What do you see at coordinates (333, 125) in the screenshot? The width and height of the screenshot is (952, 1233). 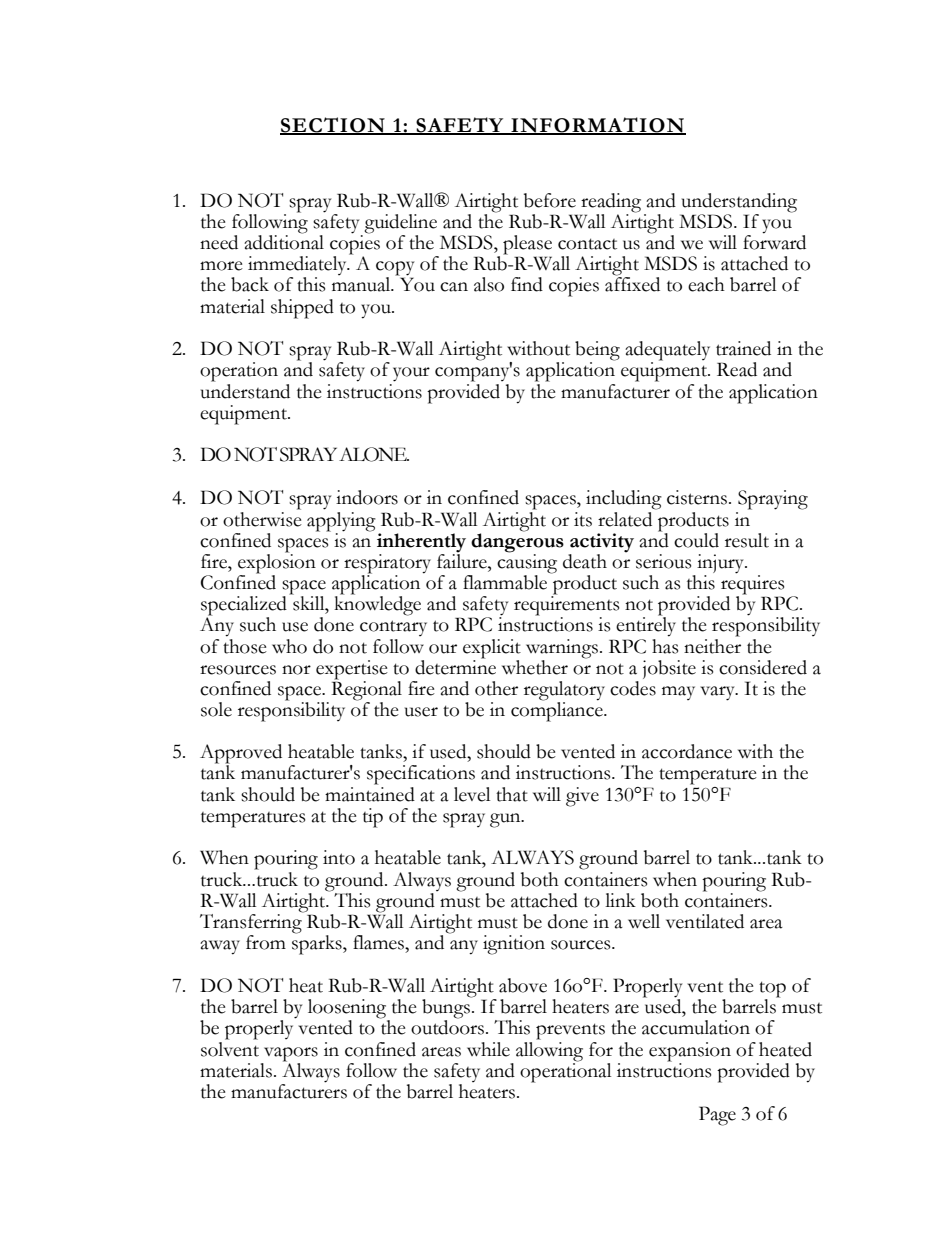 I see `SECTION` at bounding box center [333, 125].
